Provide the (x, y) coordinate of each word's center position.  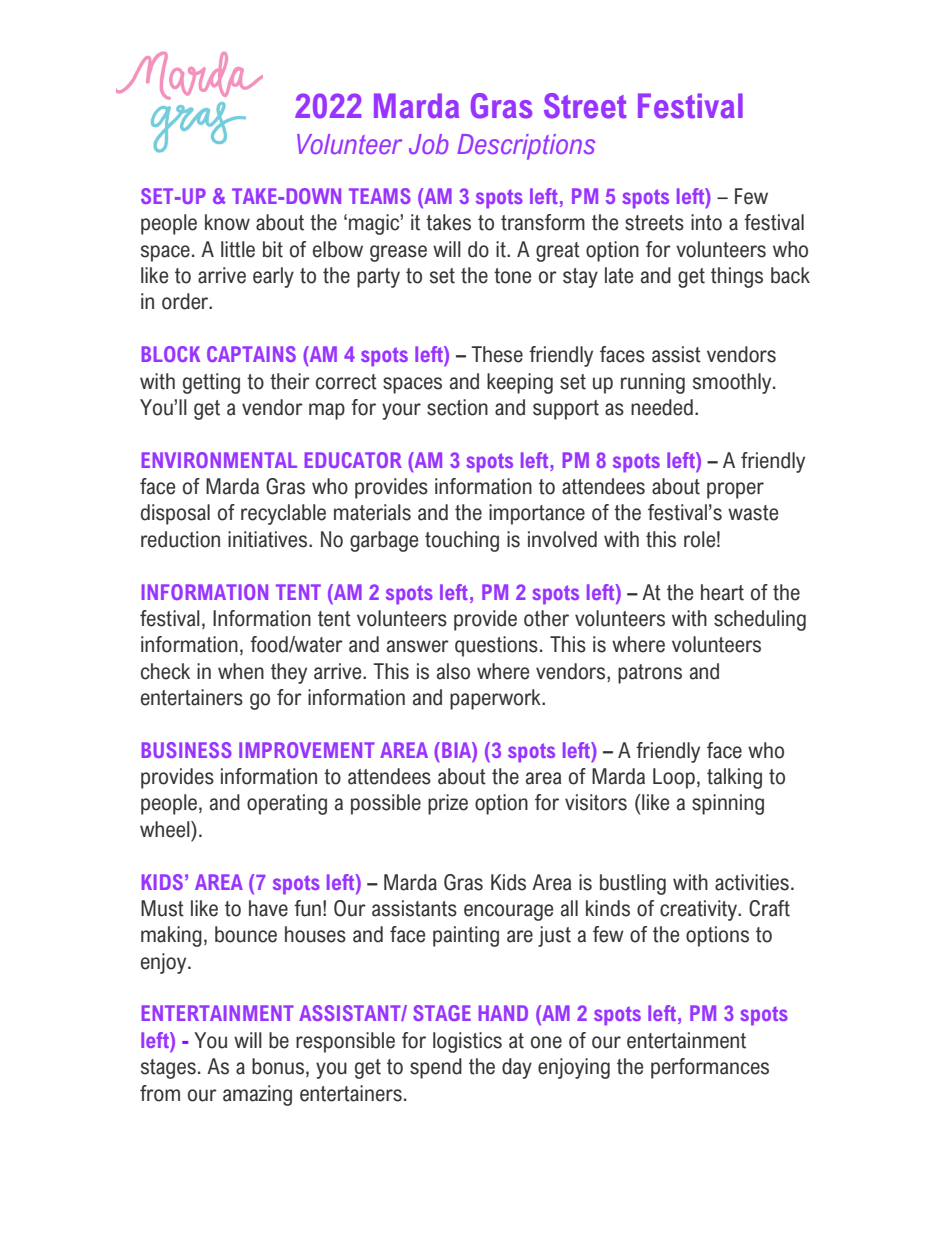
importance (537, 514)
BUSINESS (187, 750)
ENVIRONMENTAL (219, 460)
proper (735, 490)
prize (448, 804)
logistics (467, 1042)
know (227, 222)
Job (429, 144)
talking (734, 778)
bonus (278, 1066)
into (706, 222)
